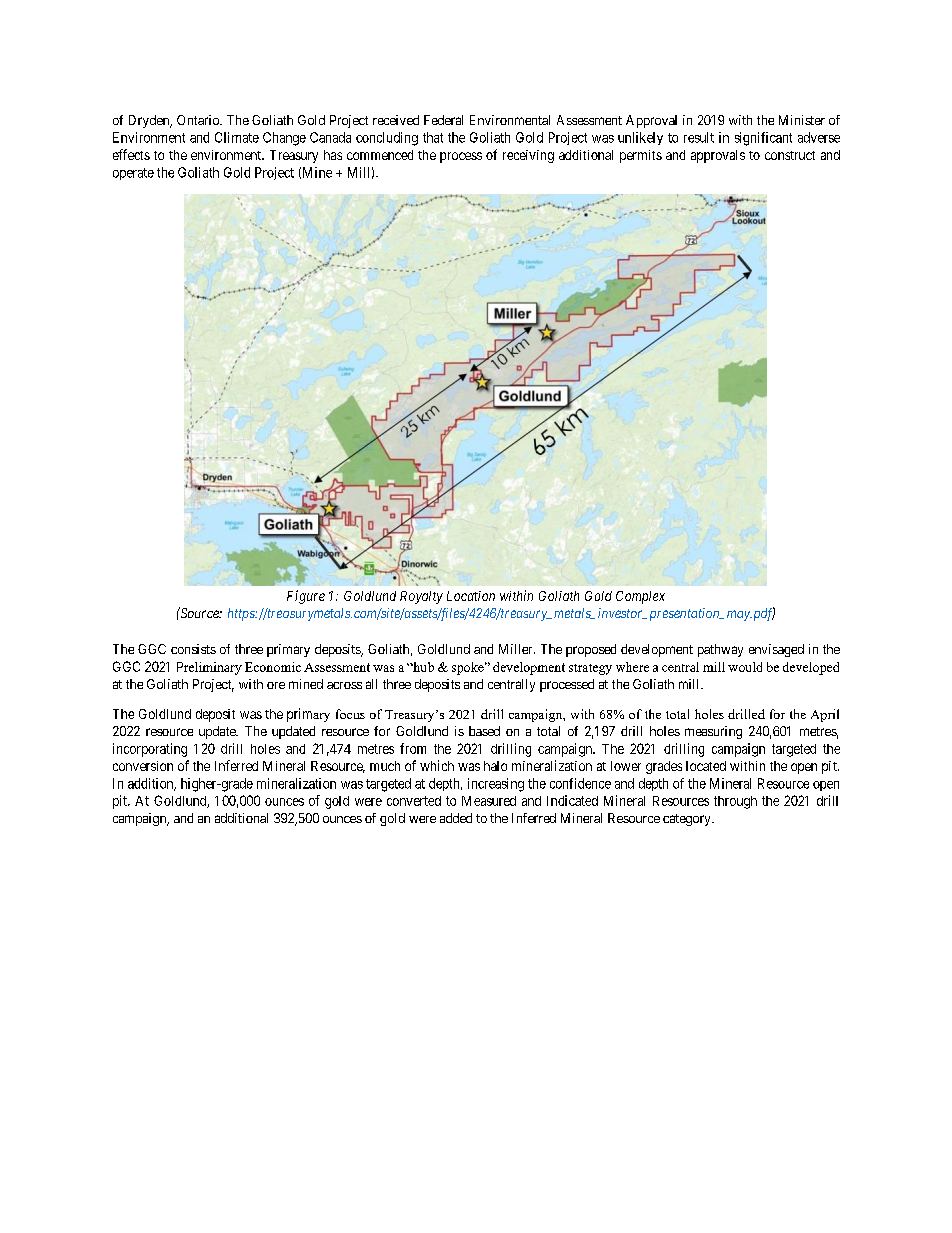 This screenshot has width=952, height=1233. Describe the element at coordinates (421, 597) in the screenshot. I see `Royalty` at that location.
